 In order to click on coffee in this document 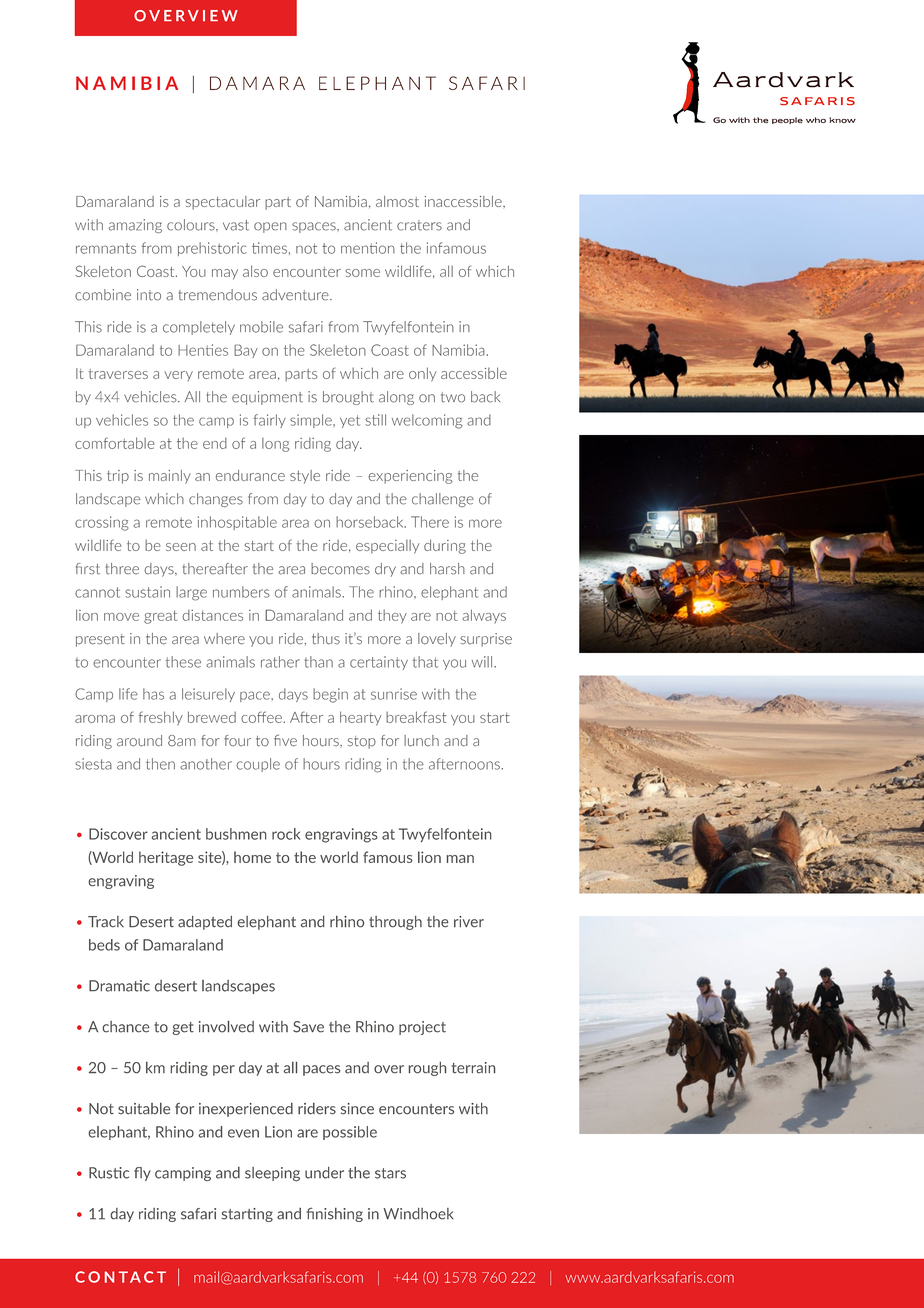, I will do `click(262, 717)`.
